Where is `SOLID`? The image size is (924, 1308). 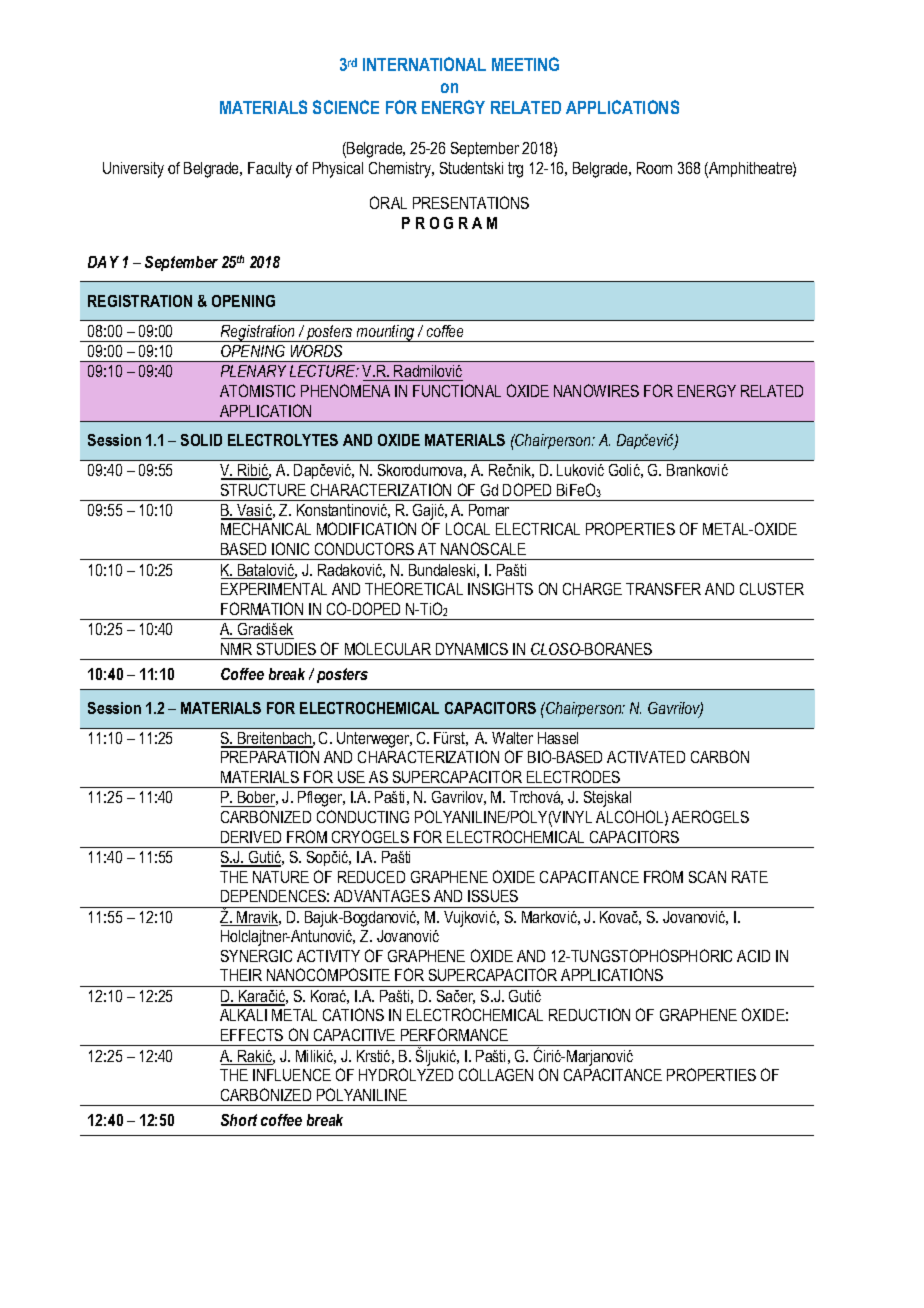
SOLID is located at coordinates (201, 440).
